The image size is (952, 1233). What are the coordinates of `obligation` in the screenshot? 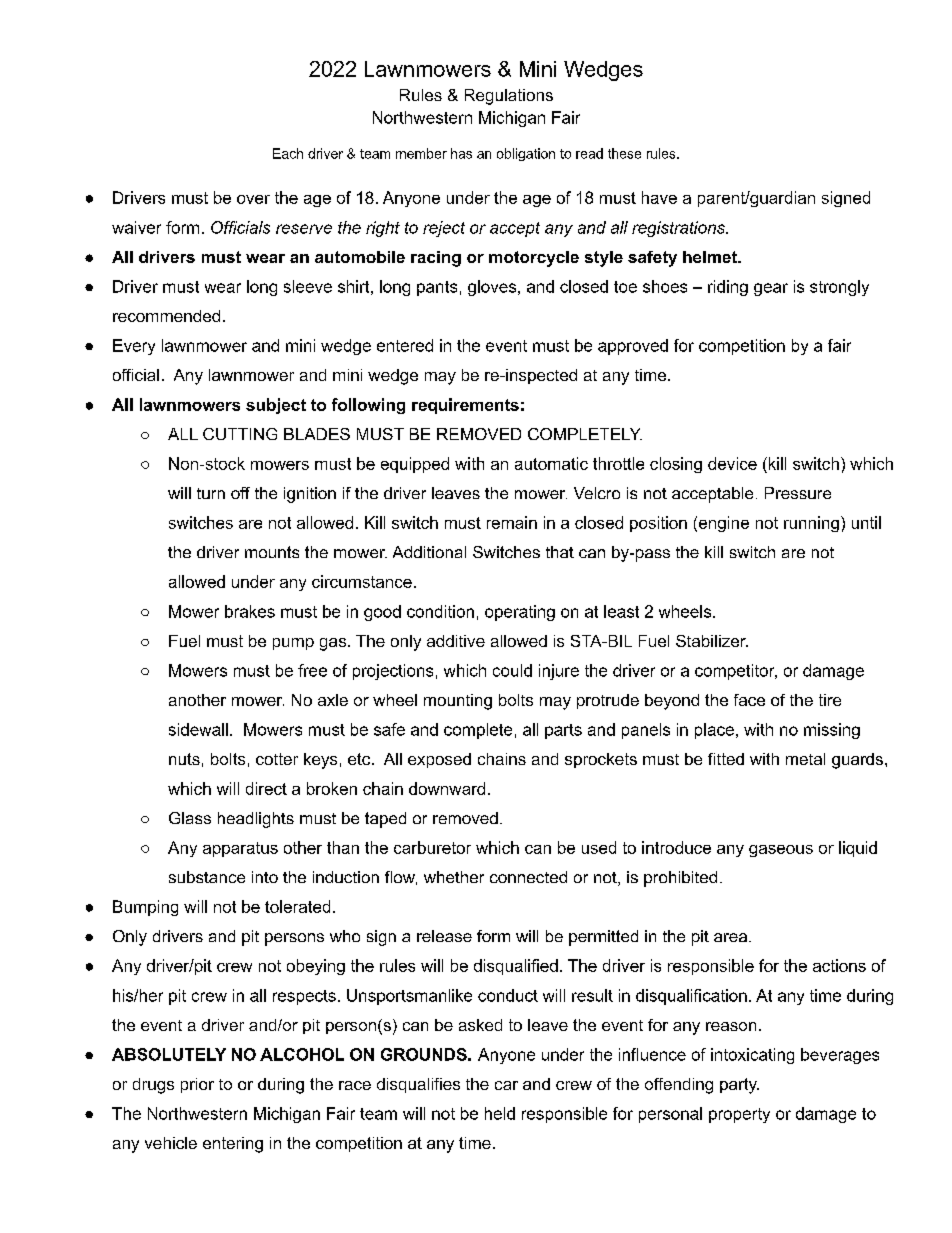 It's located at (526, 154).
